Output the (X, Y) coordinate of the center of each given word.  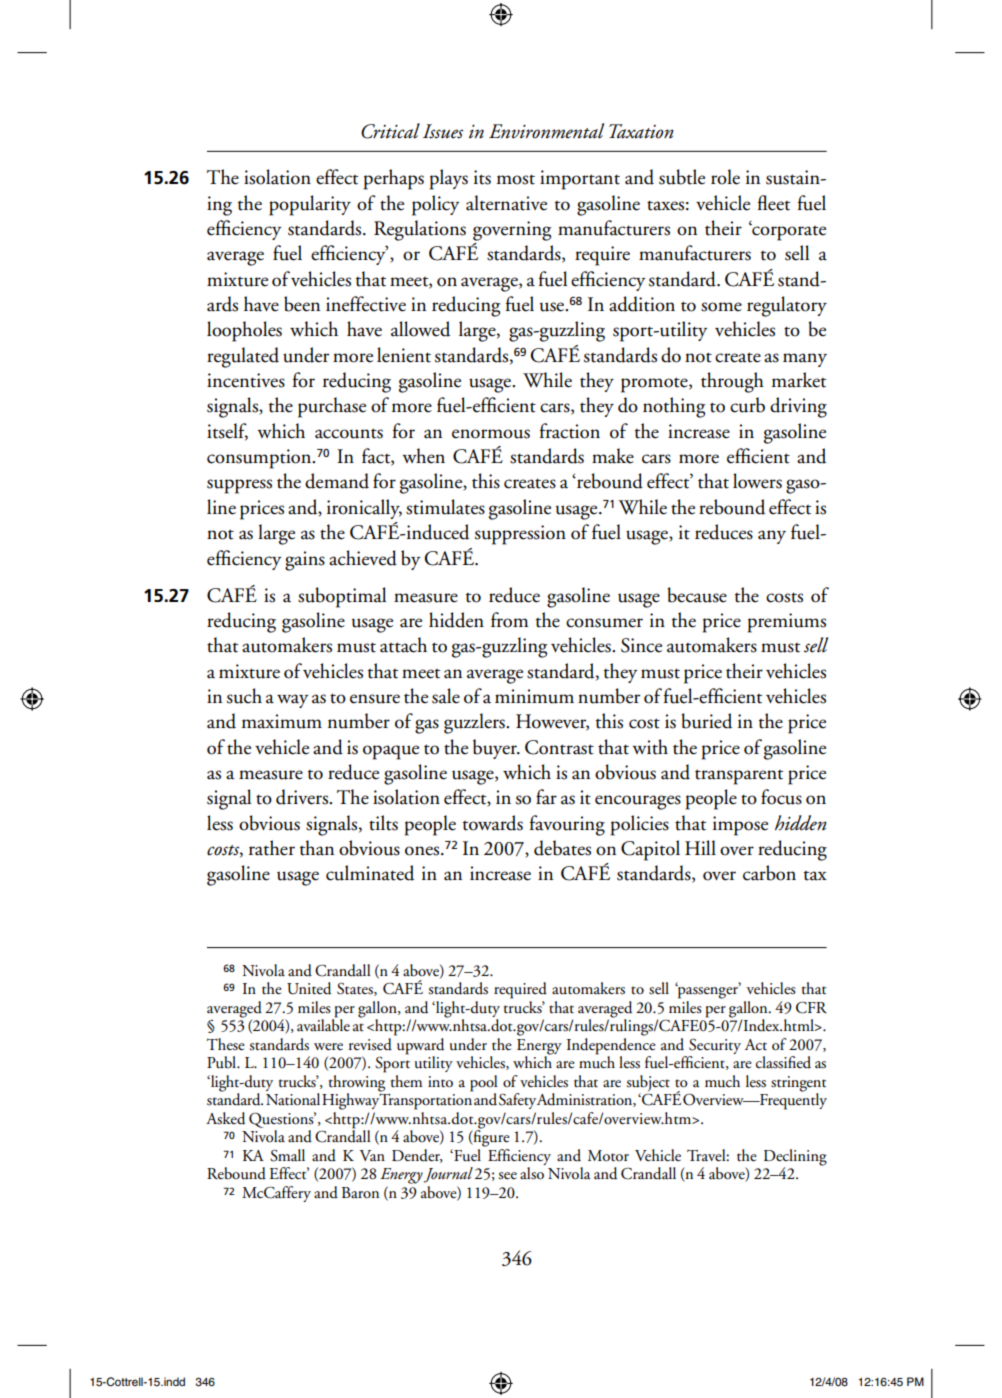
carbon (769, 873)
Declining (795, 1158)
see (507, 1176)
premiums (787, 623)
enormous (491, 434)
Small (287, 1155)
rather (272, 848)
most (516, 179)
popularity (310, 205)
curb (747, 405)
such (244, 696)
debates (562, 848)
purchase (332, 407)
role (725, 177)
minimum (534, 696)
